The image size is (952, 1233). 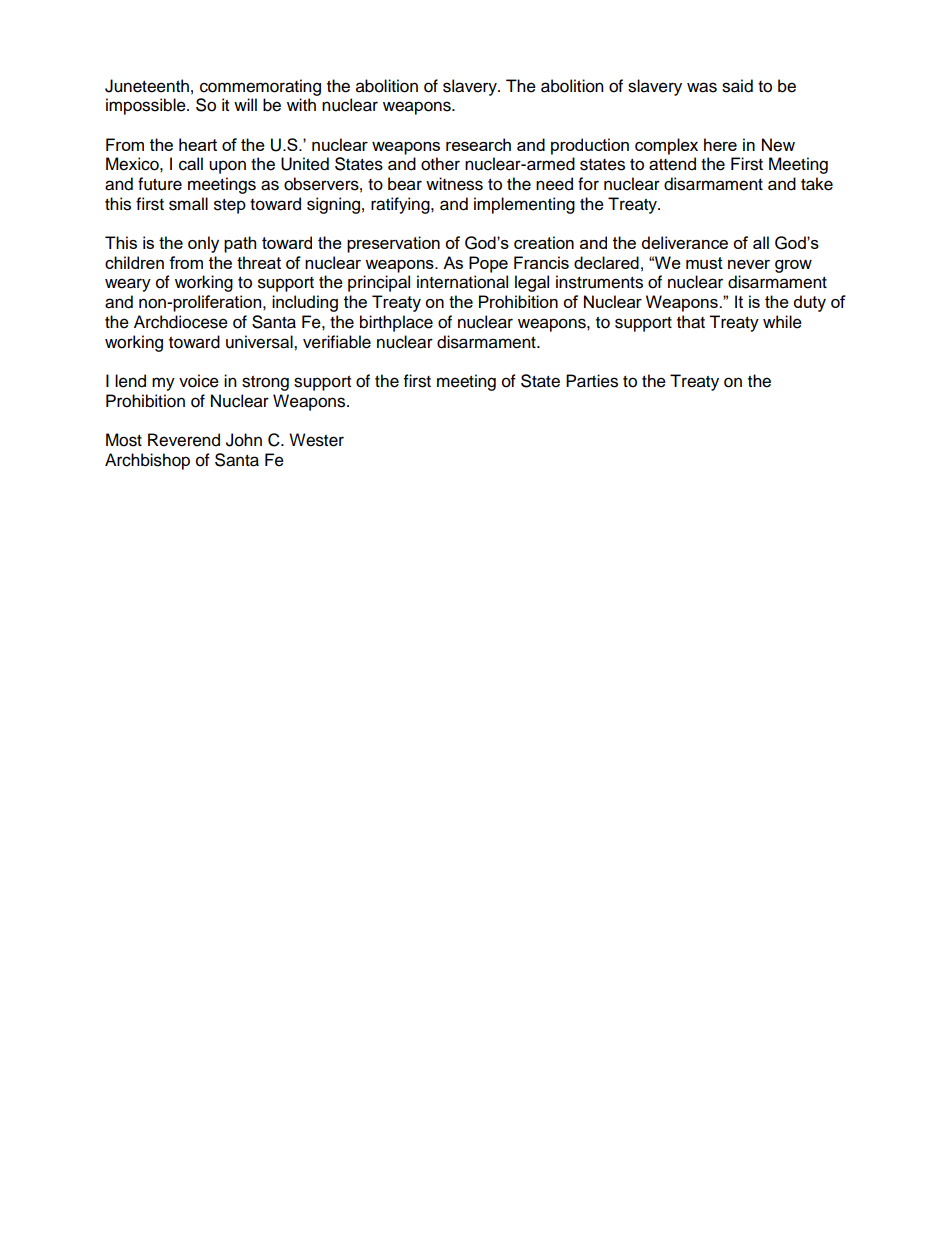 What do you see at coordinates (259, 262) in the screenshot?
I see `threat` at bounding box center [259, 262].
